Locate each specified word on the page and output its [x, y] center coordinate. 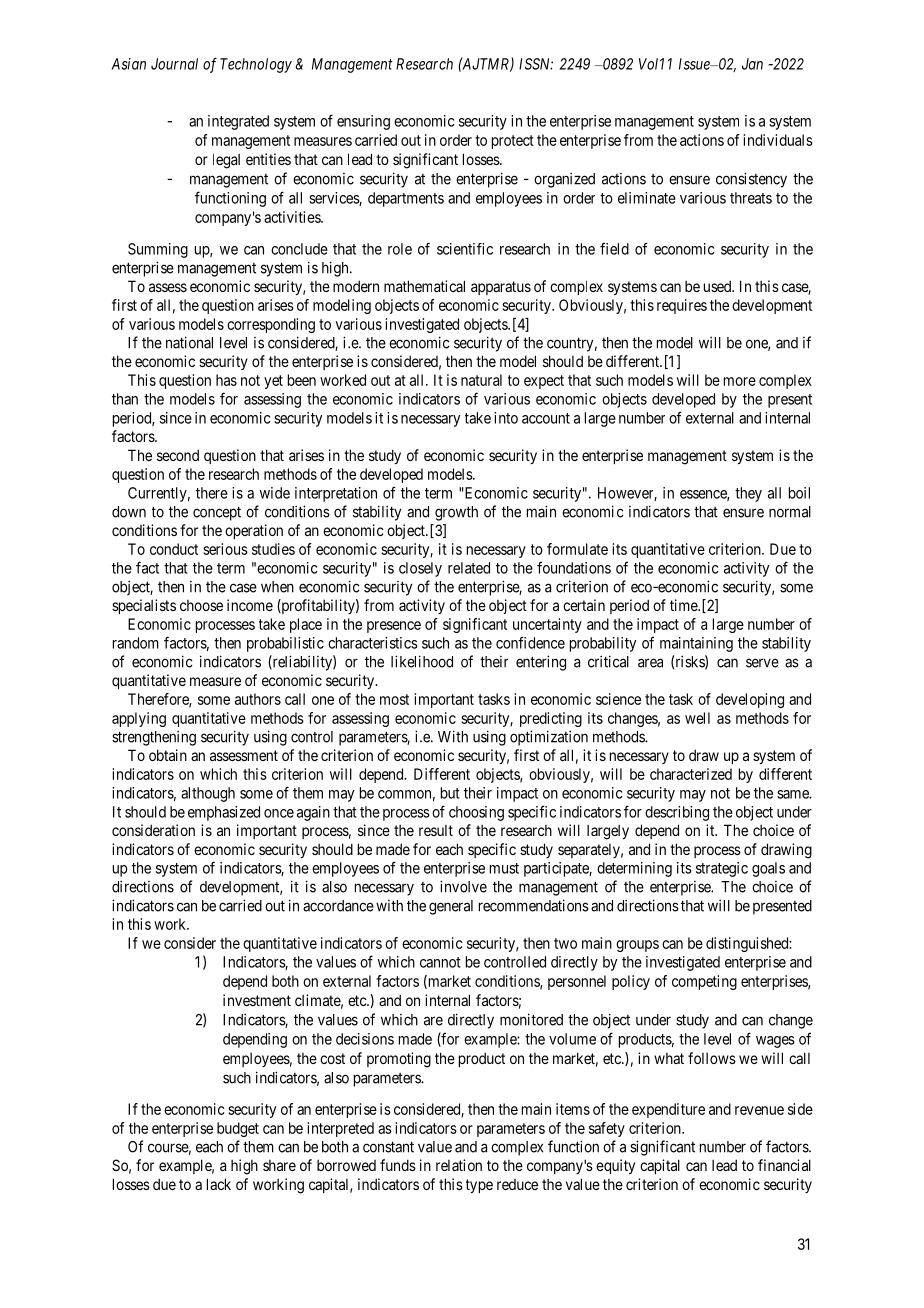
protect [513, 142]
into [506, 418]
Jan [752, 64]
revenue [759, 1110]
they [748, 494]
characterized [691, 774]
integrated [238, 122]
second [178, 455]
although [208, 794]
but [450, 793]
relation [459, 1165]
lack [219, 1184]
